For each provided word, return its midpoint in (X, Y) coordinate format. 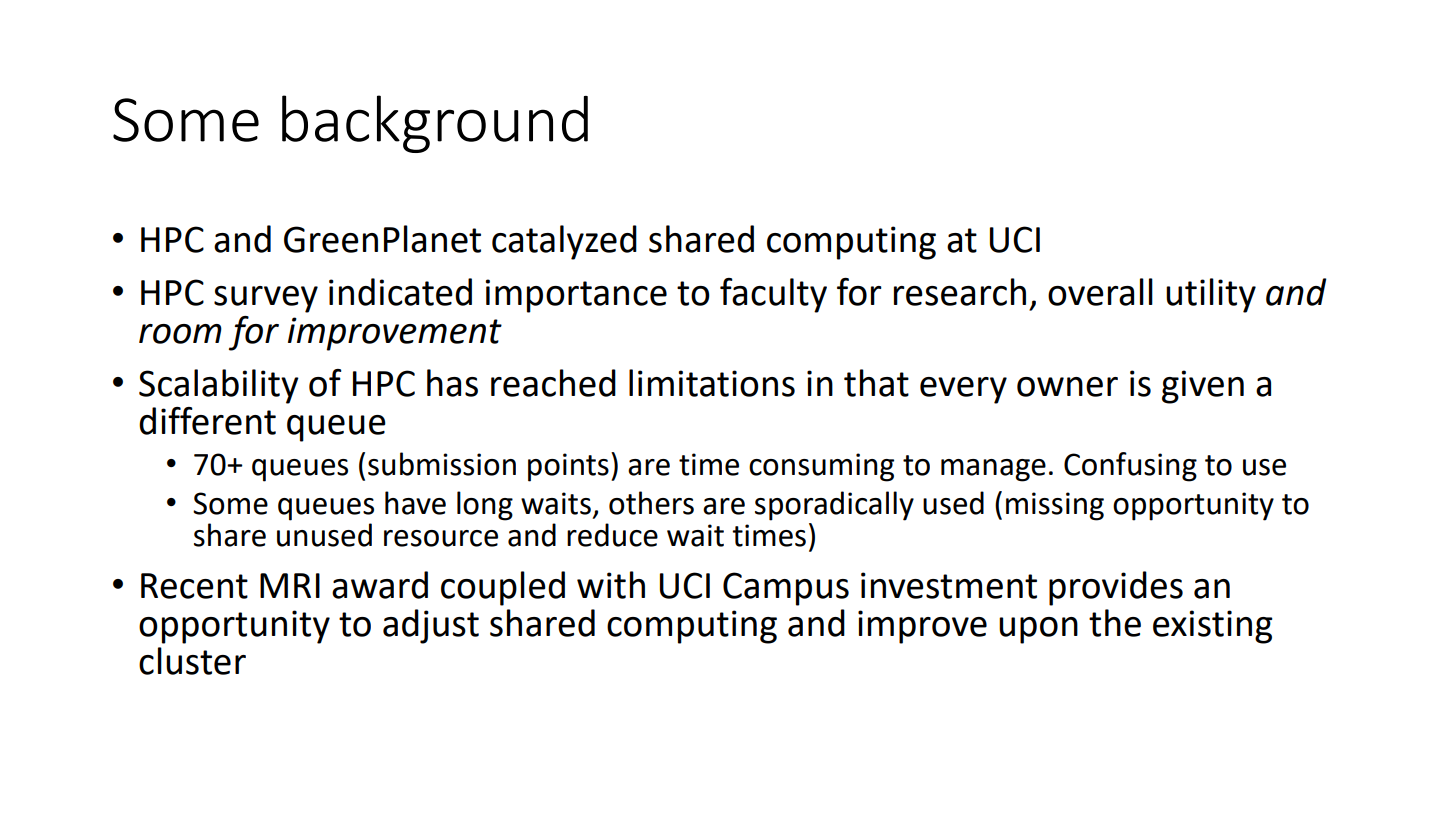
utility (1211, 295)
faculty (773, 295)
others (651, 503)
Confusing (1130, 467)
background (435, 124)
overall (1100, 292)
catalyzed (564, 242)
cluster (192, 661)
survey (266, 299)
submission (442, 464)
